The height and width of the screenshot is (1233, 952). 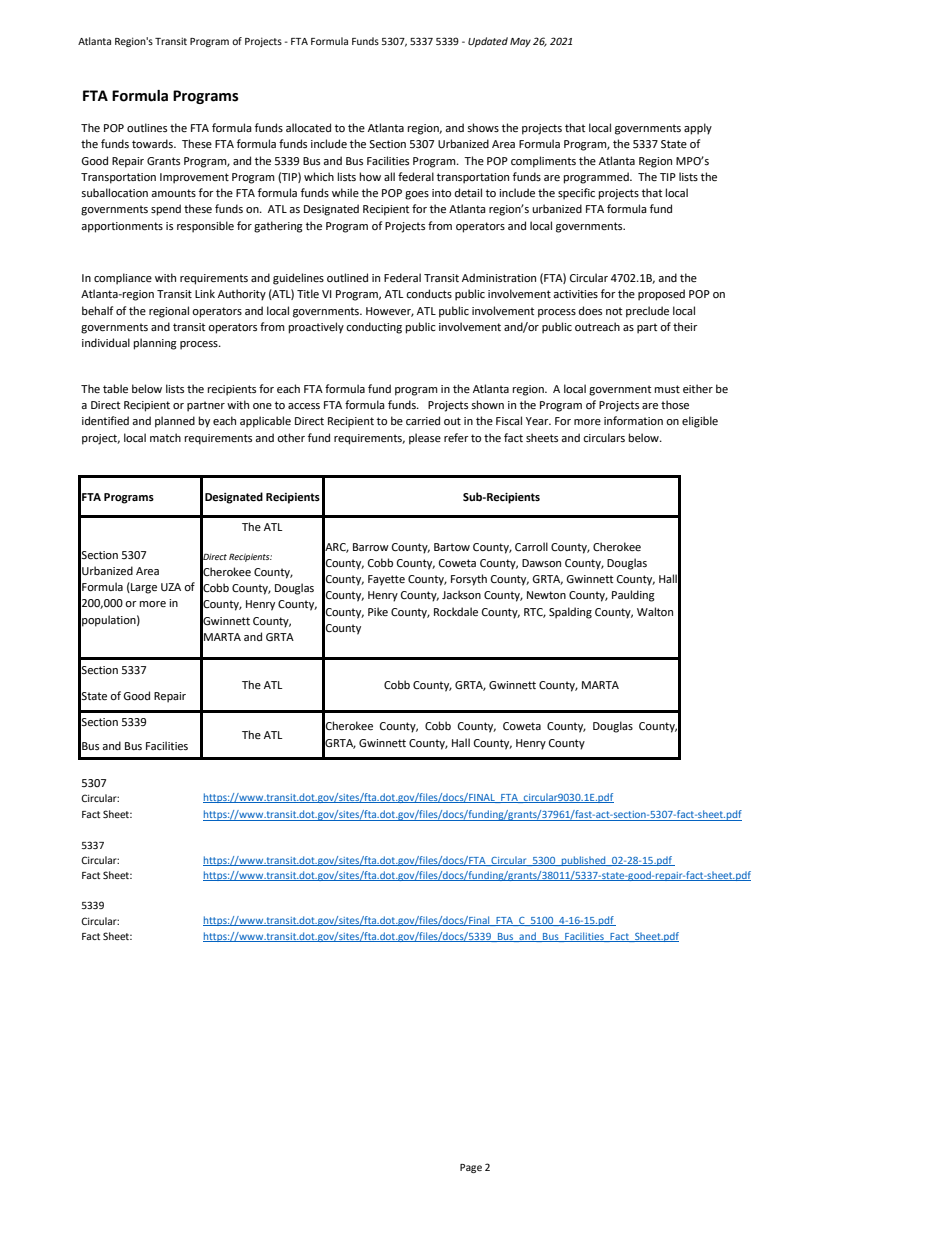 I want to click on Walton, so click(x=655, y=611).
